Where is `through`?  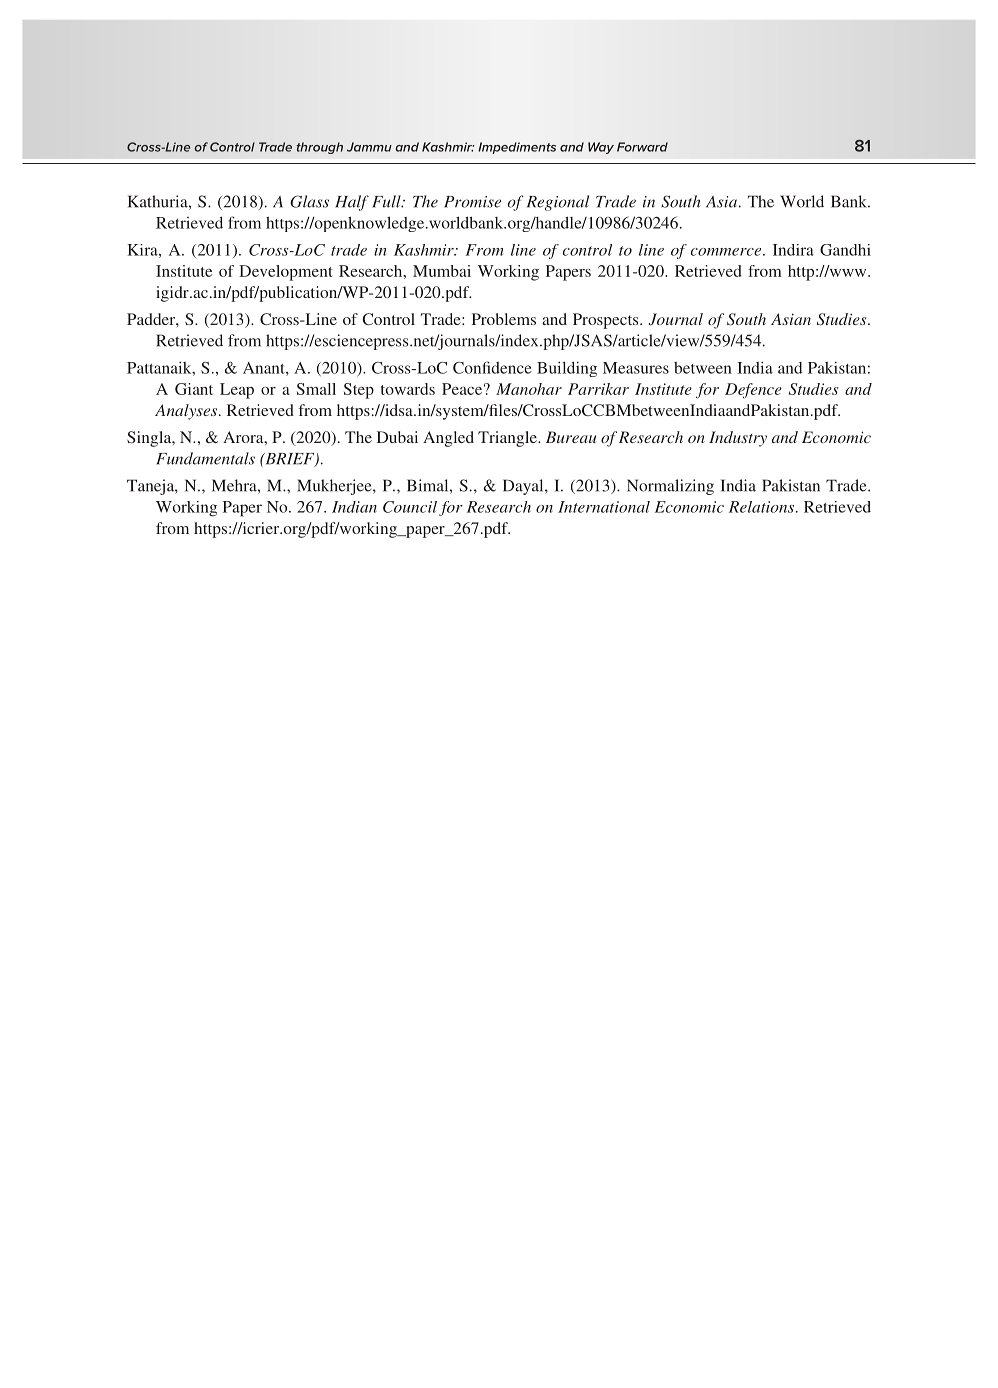
through is located at coordinates (319, 148).
